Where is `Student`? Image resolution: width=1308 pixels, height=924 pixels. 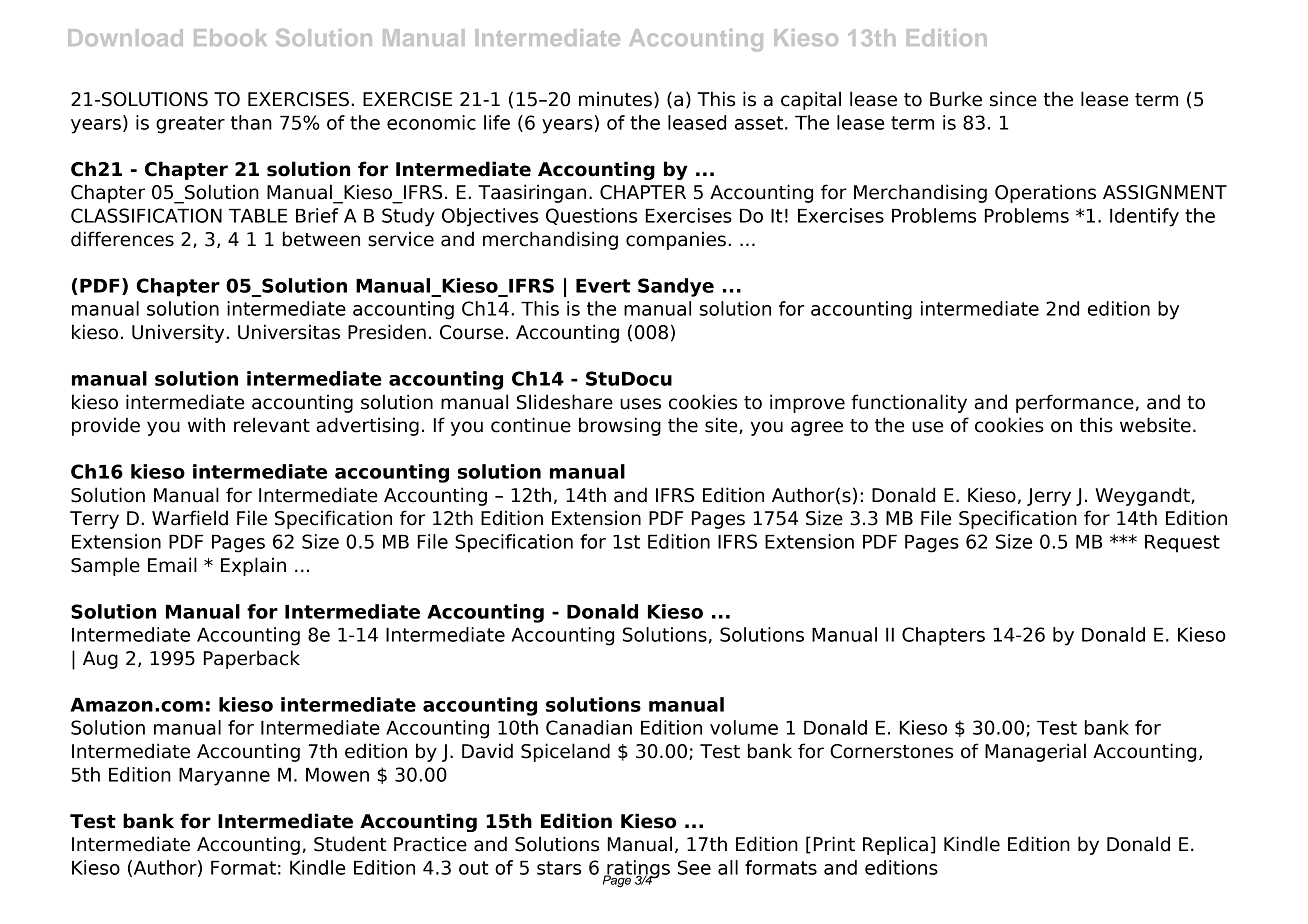 Student is located at coordinates (350, 844).
